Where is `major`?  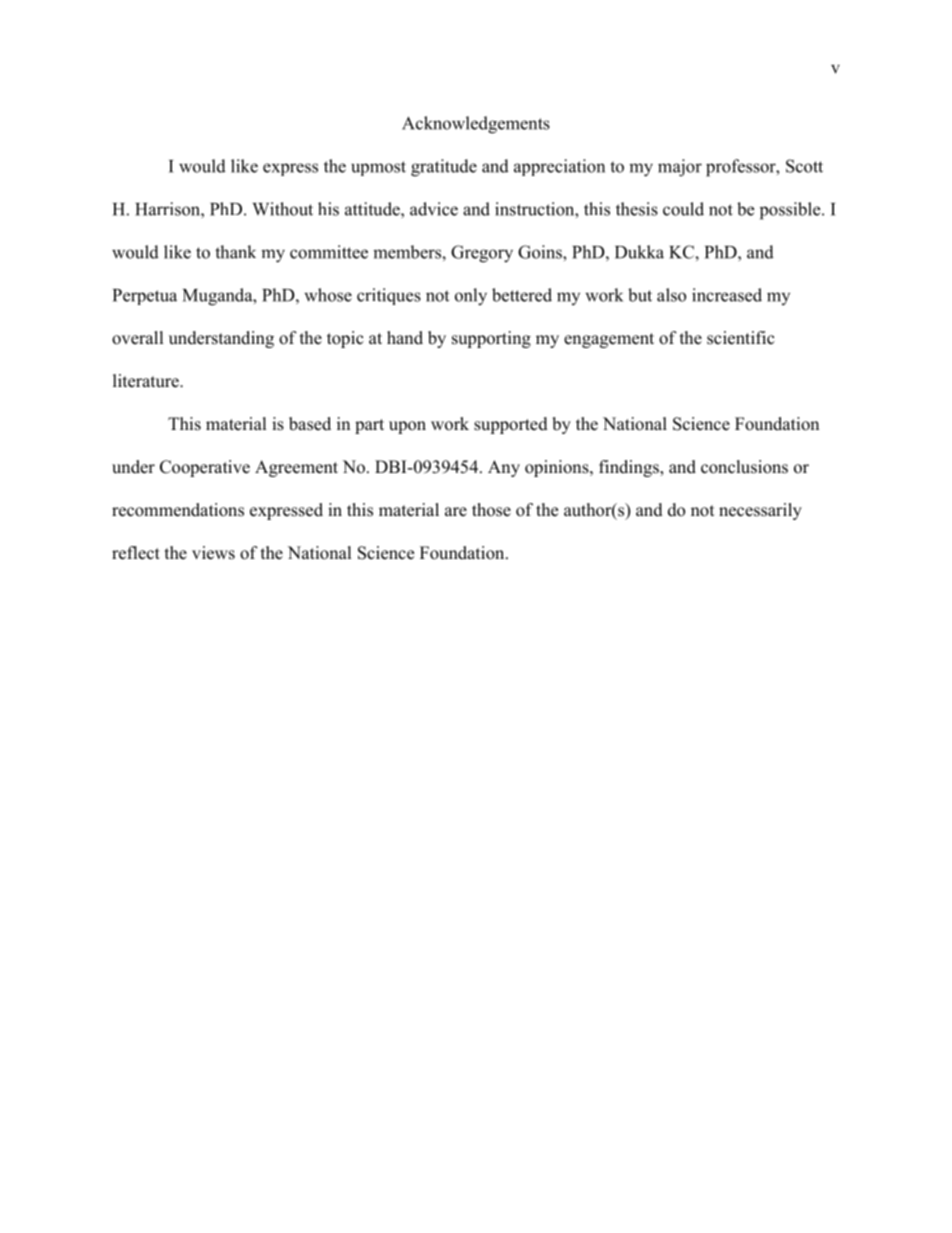
major is located at coordinates (680, 168).
